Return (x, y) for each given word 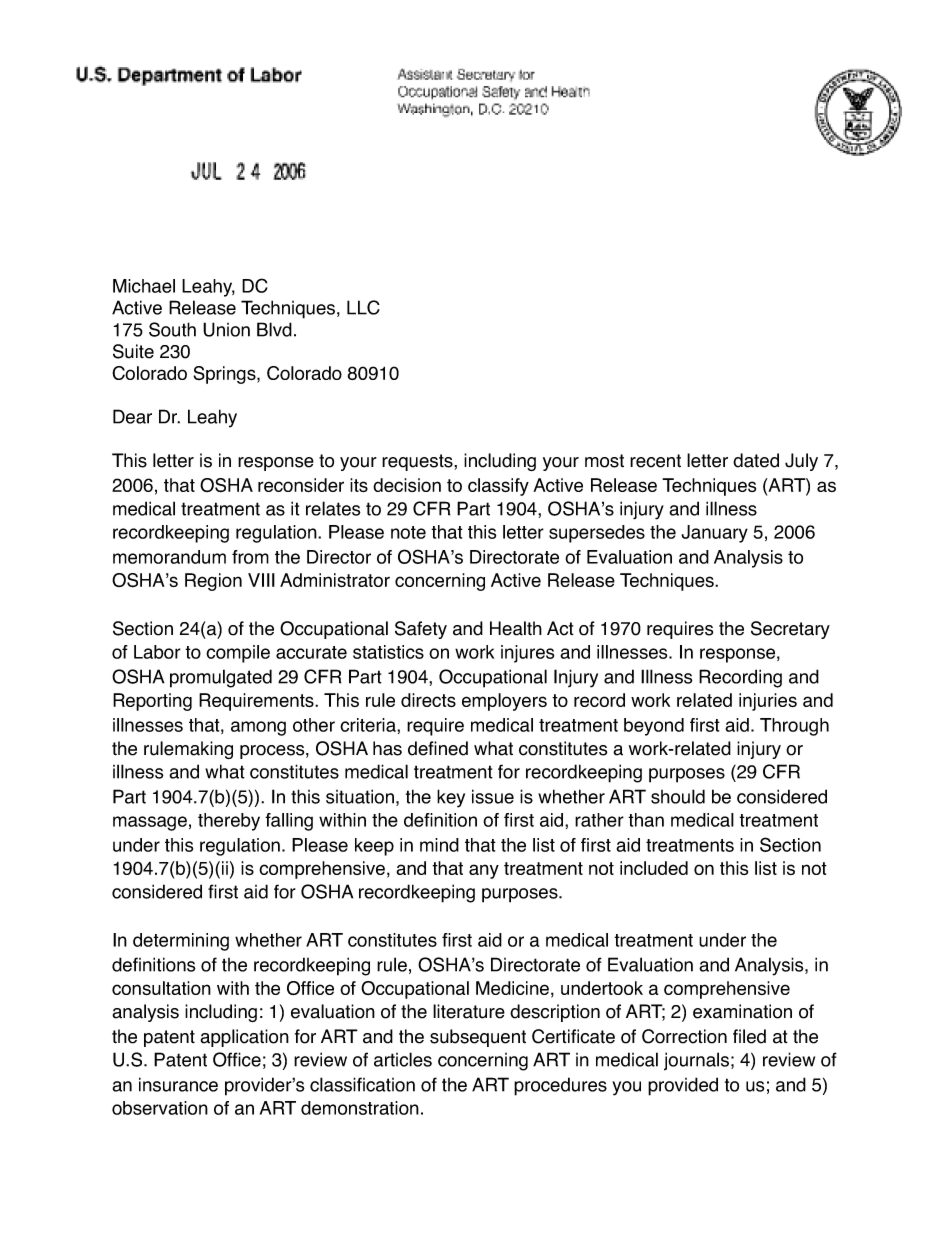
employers (504, 702)
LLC (363, 307)
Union (226, 329)
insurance (178, 1084)
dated (756, 460)
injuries (768, 702)
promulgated (221, 678)
